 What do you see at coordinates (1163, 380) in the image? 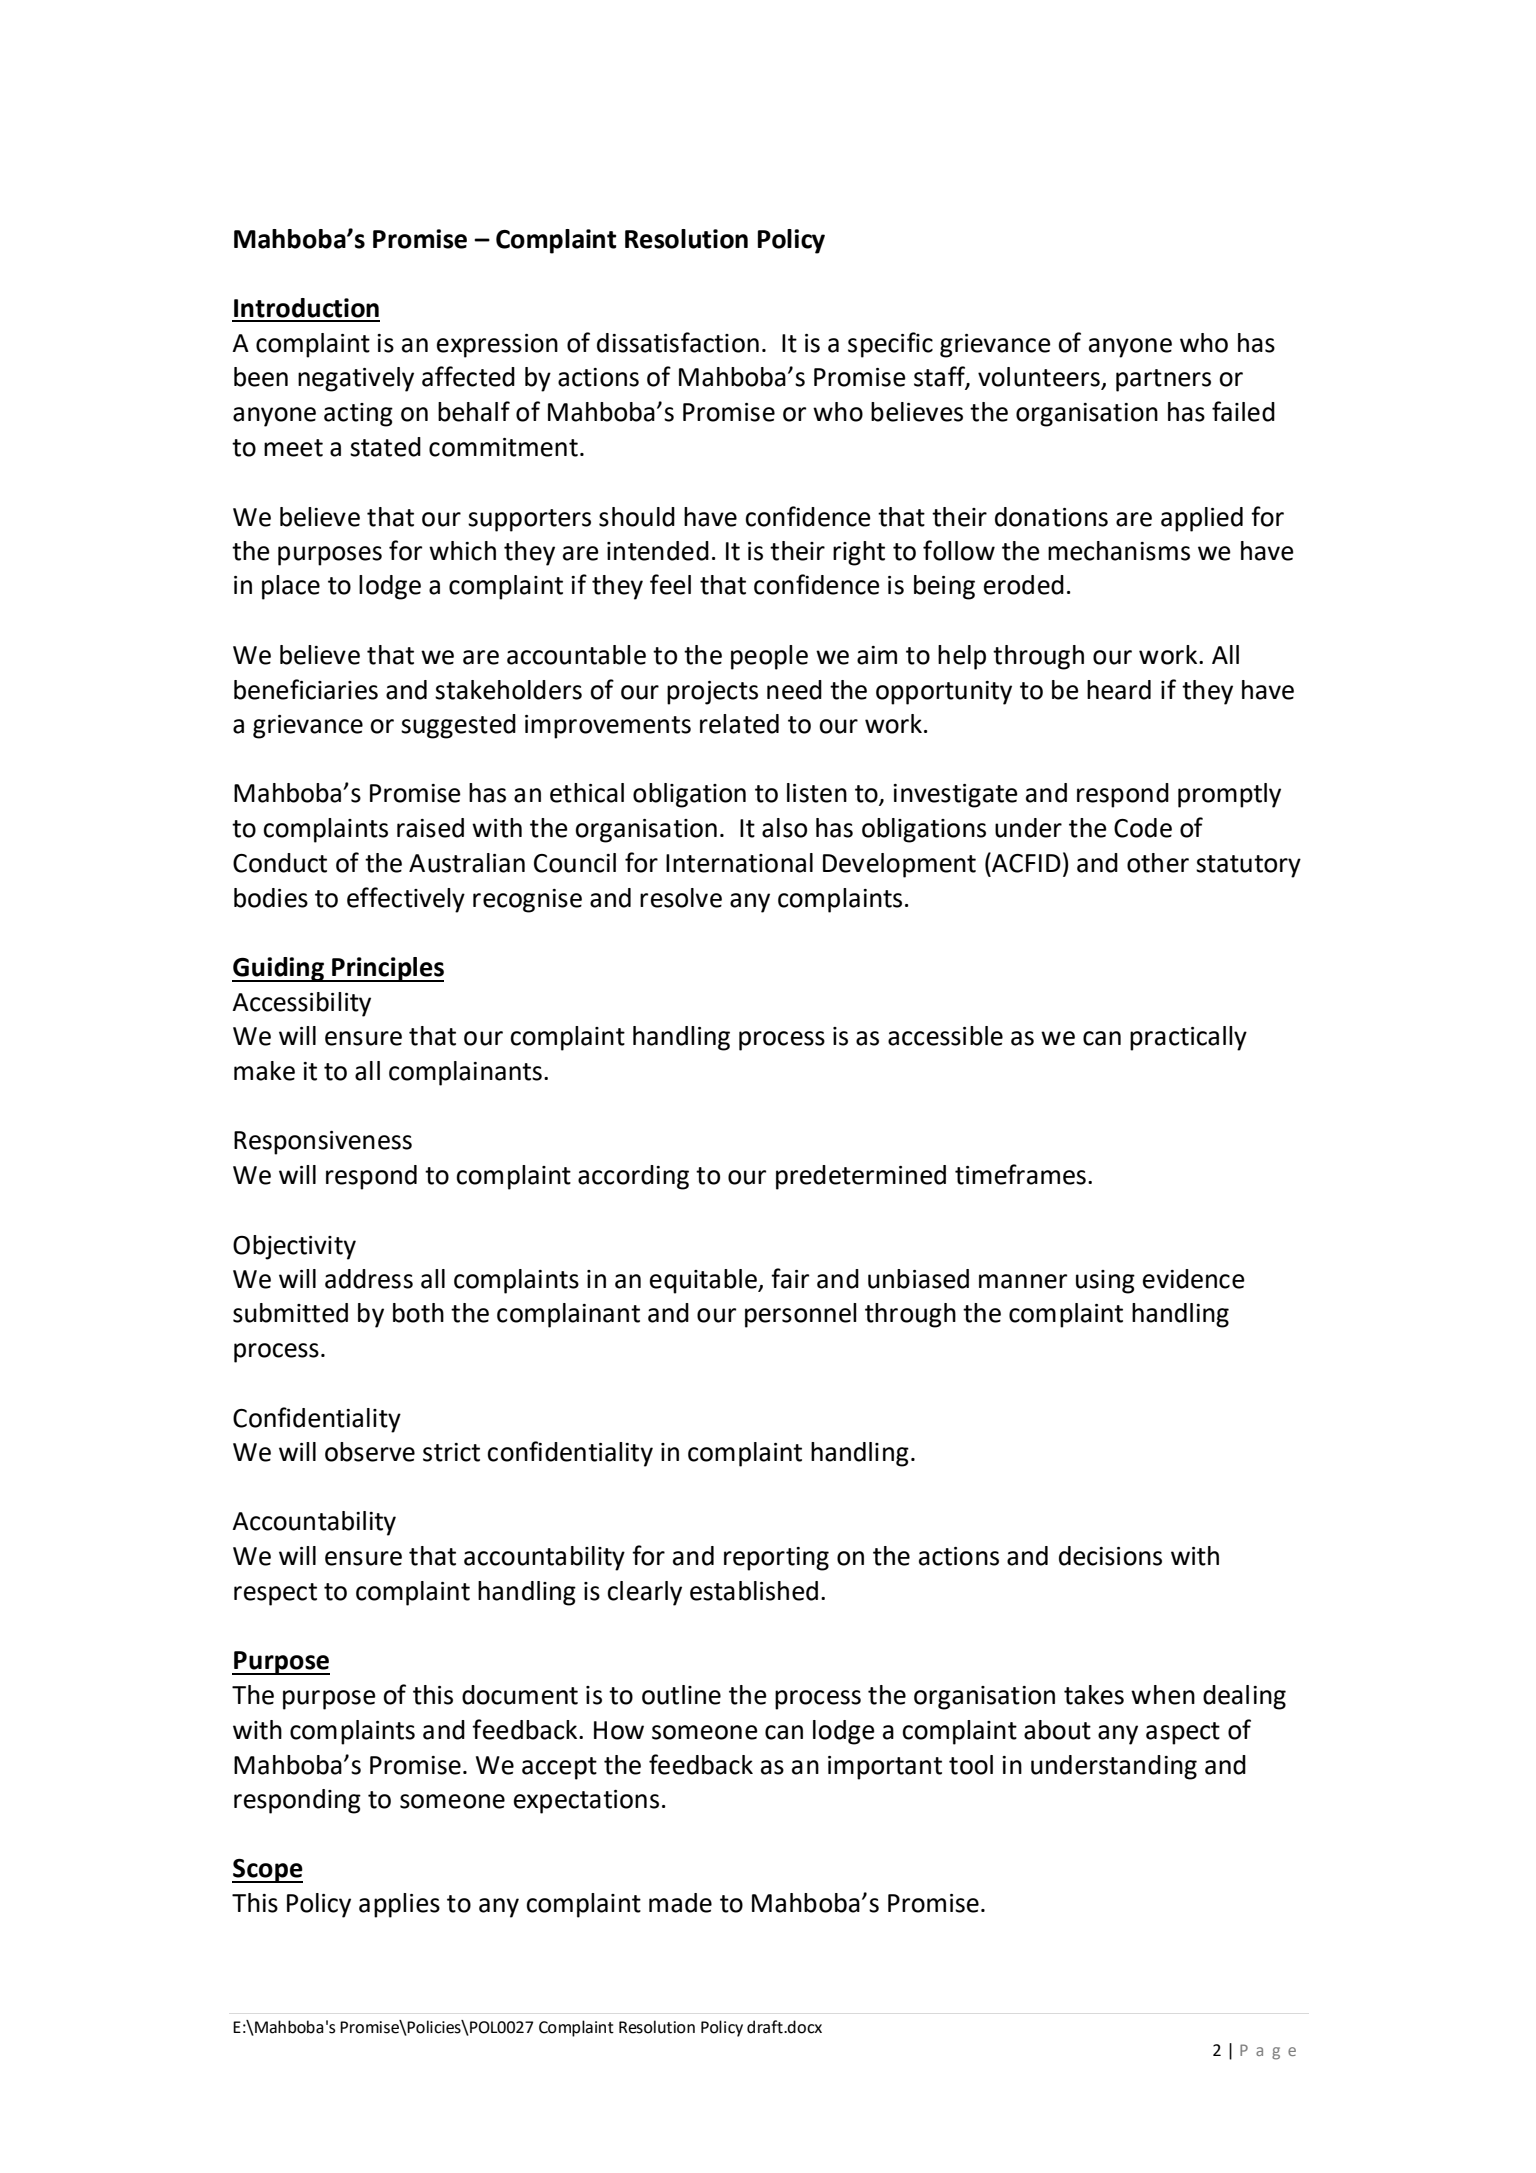
I see `partners` at bounding box center [1163, 380].
